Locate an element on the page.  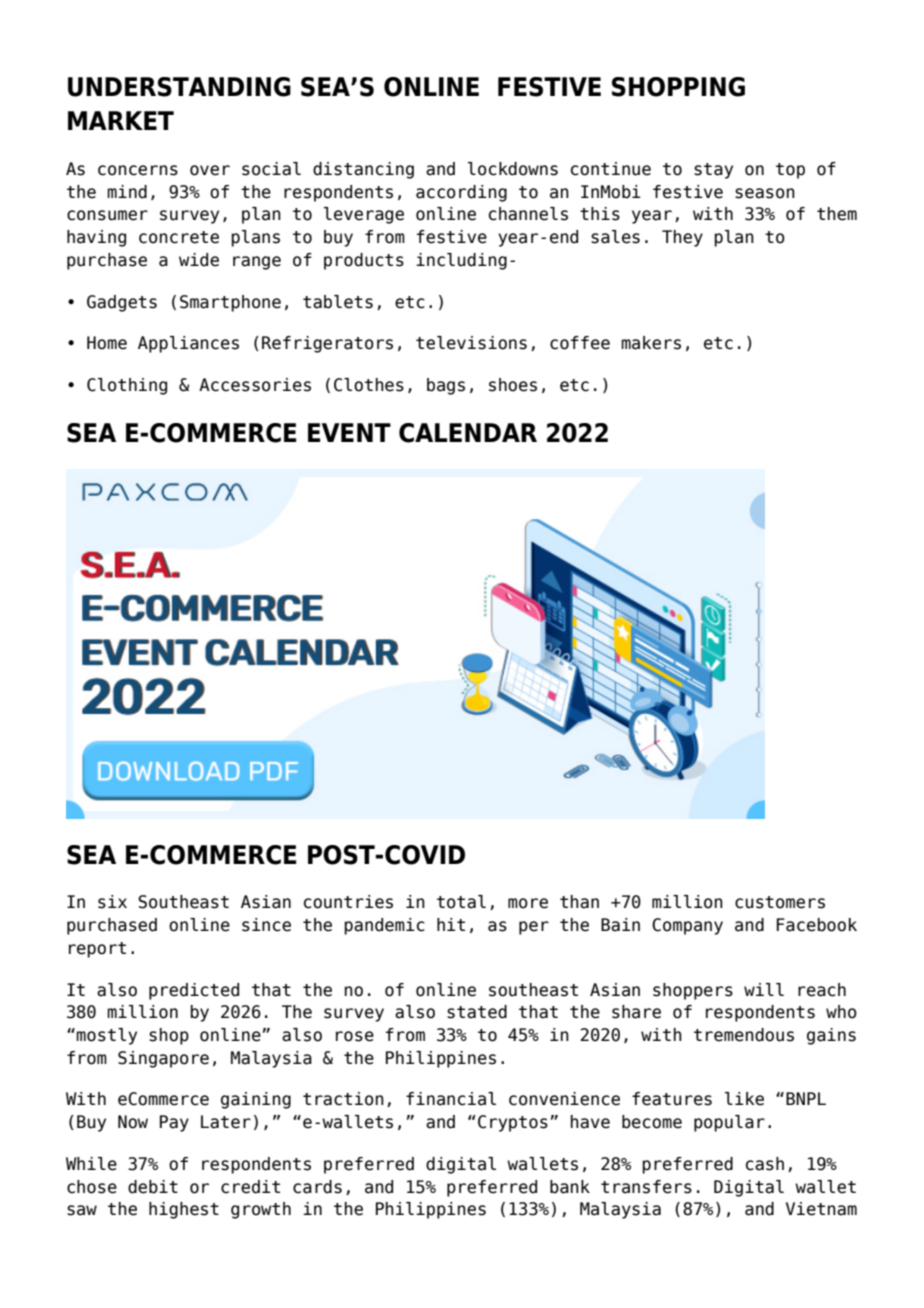
debit is located at coordinates (153, 1187).
